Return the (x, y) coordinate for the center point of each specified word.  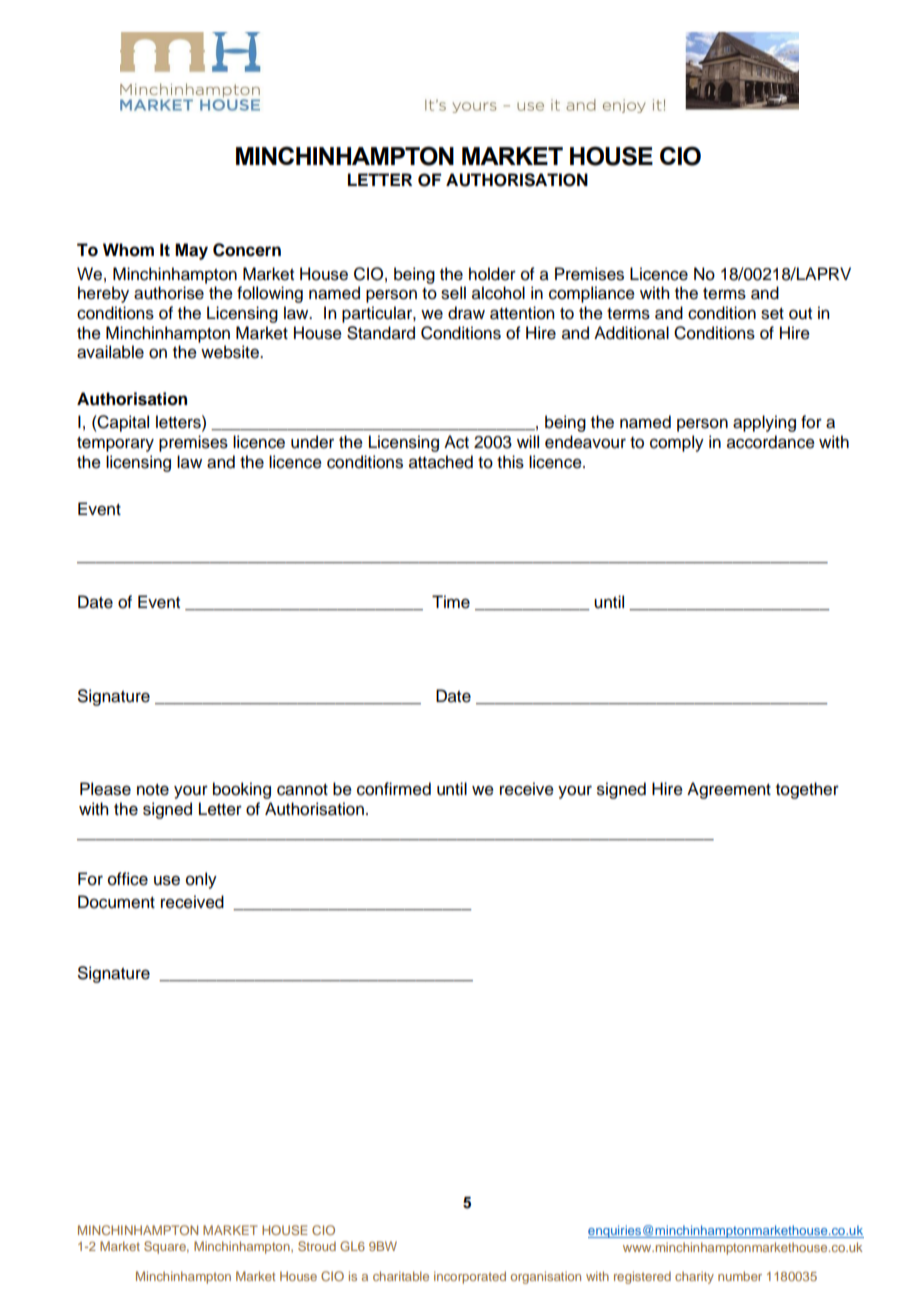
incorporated (470, 1277)
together (807, 790)
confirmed (394, 789)
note (153, 790)
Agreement (729, 790)
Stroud (317, 1246)
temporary (115, 444)
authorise (169, 293)
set (772, 314)
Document (116, 902)
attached (441, 462)
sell (453, 293)
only (201, 880)
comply (677, 443)
